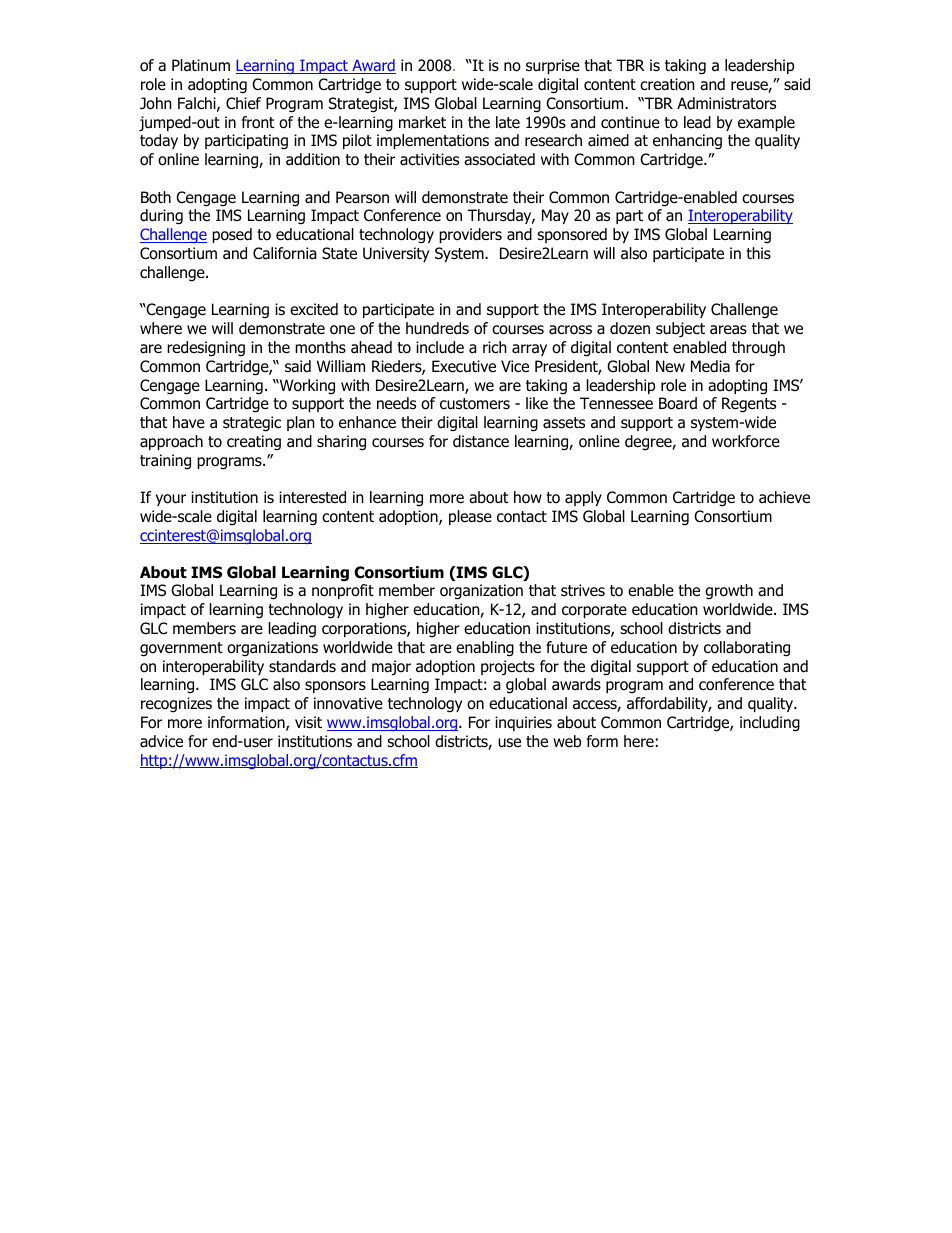 The width and height of the screenshot is (952, 1233). What do you see at coordinates (470, 235) in the screenshot?
I see `providers` at bounding box center [470, 235].
